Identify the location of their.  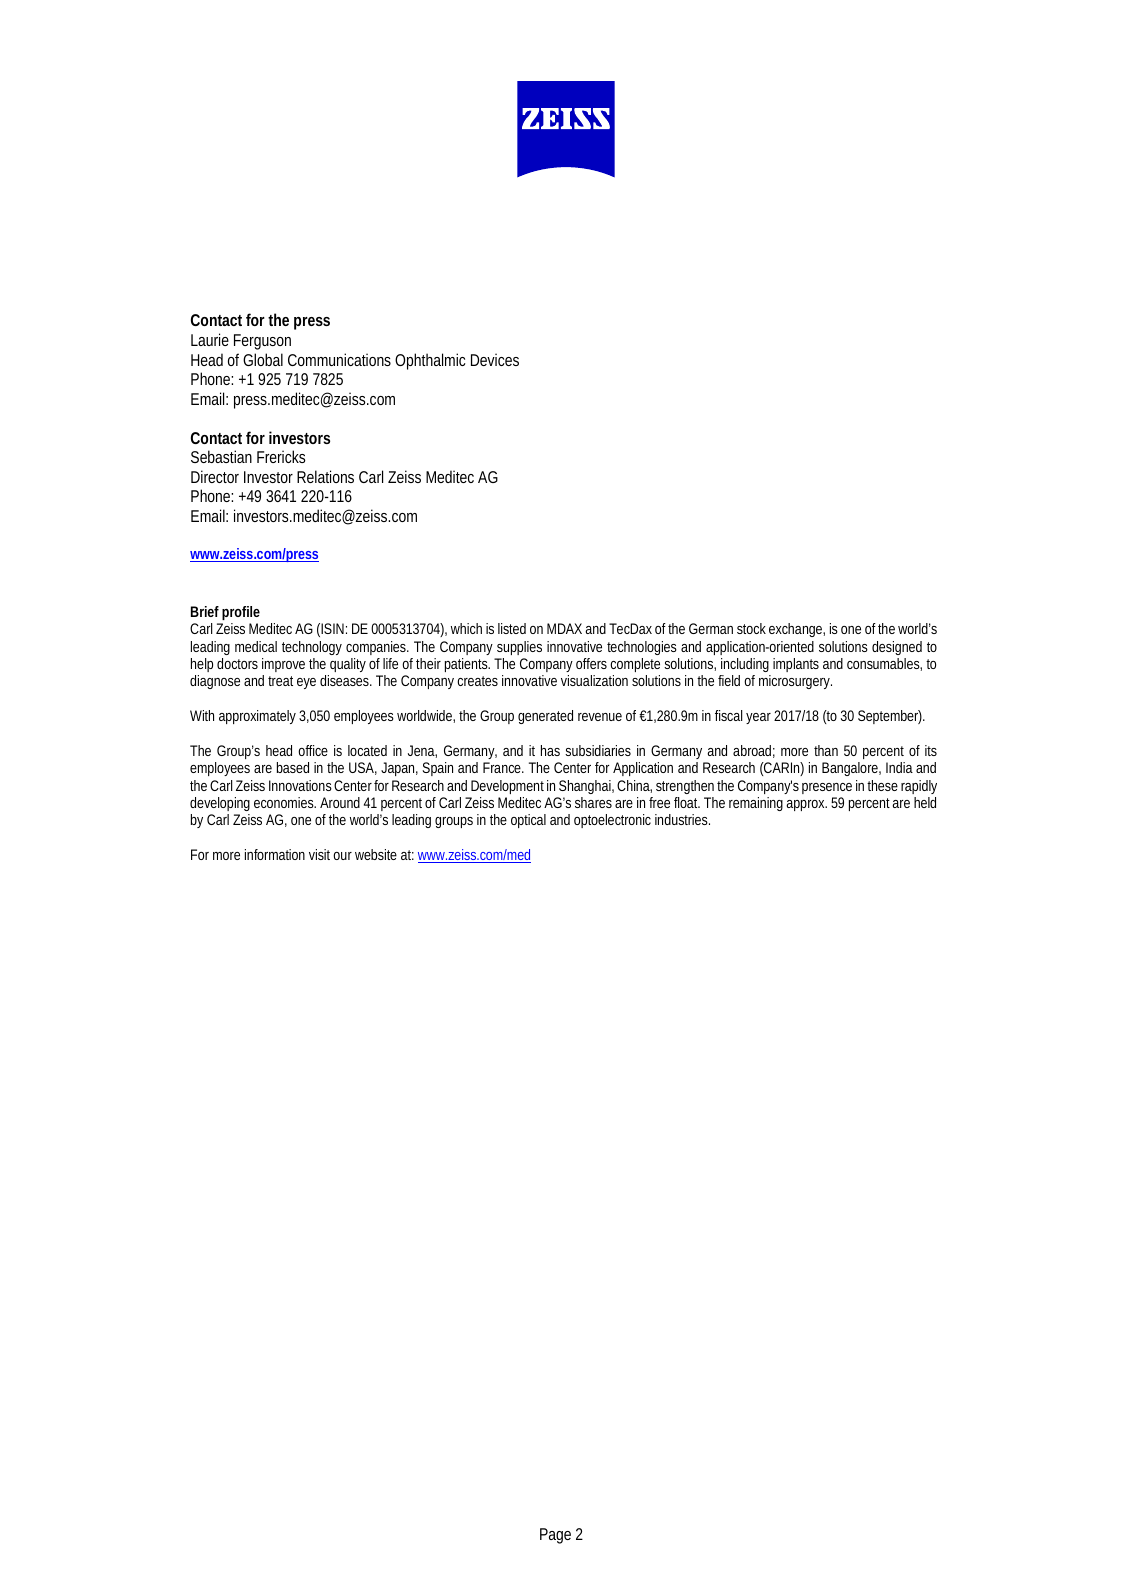
(428, 663).
